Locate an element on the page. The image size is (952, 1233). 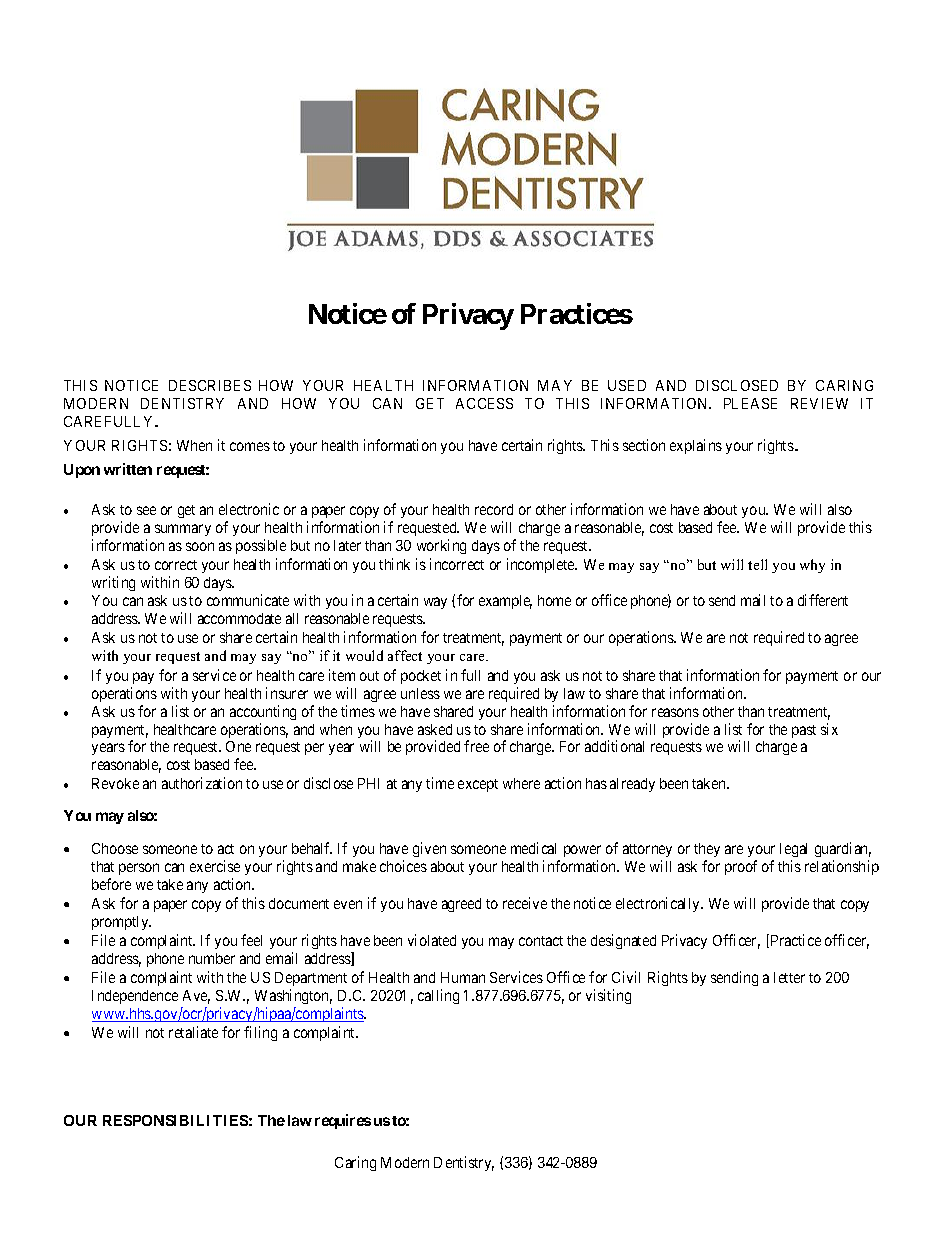
tell is located at coordinates (757, 564).
